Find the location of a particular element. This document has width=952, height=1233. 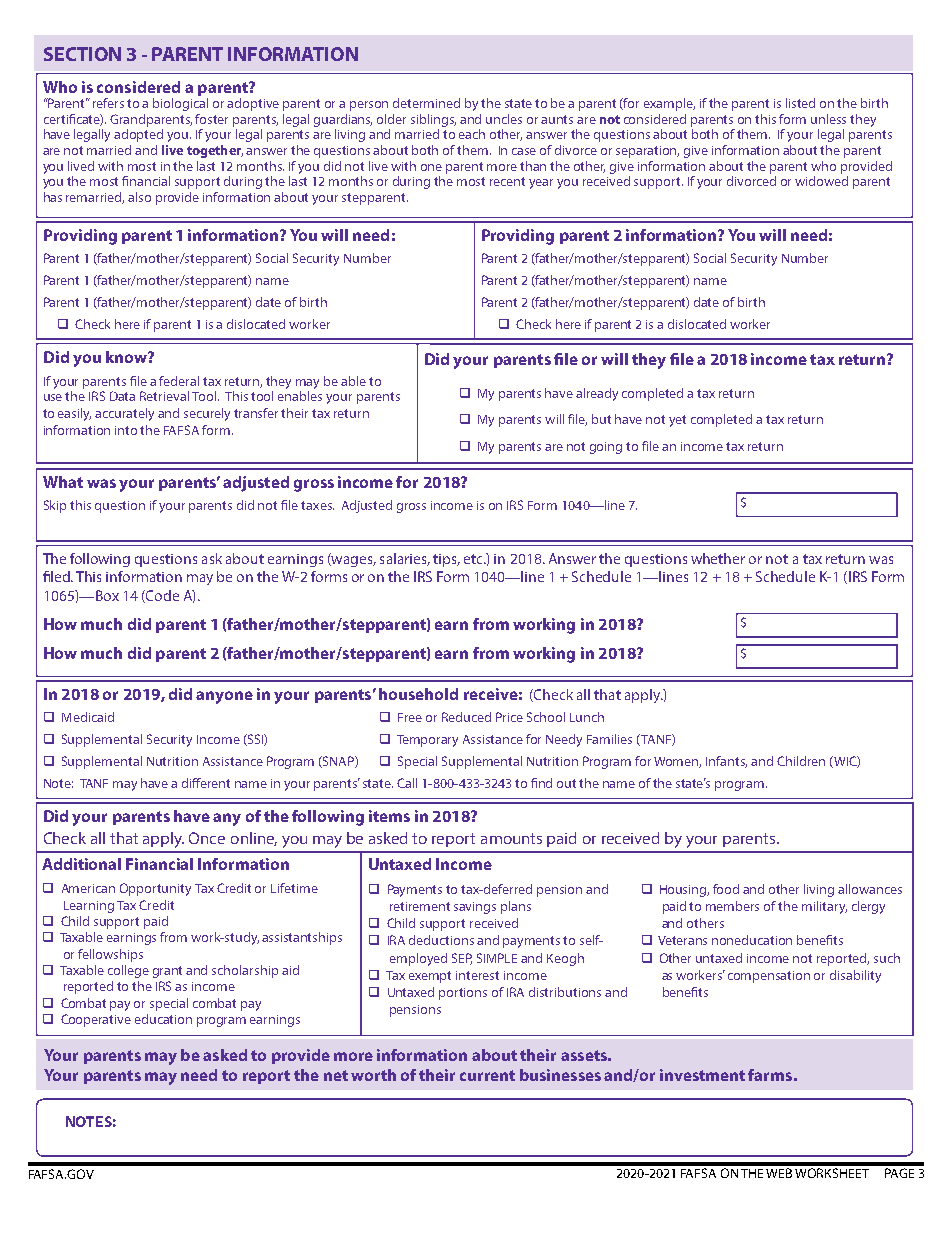

food is located at coordinates (726, 889).
